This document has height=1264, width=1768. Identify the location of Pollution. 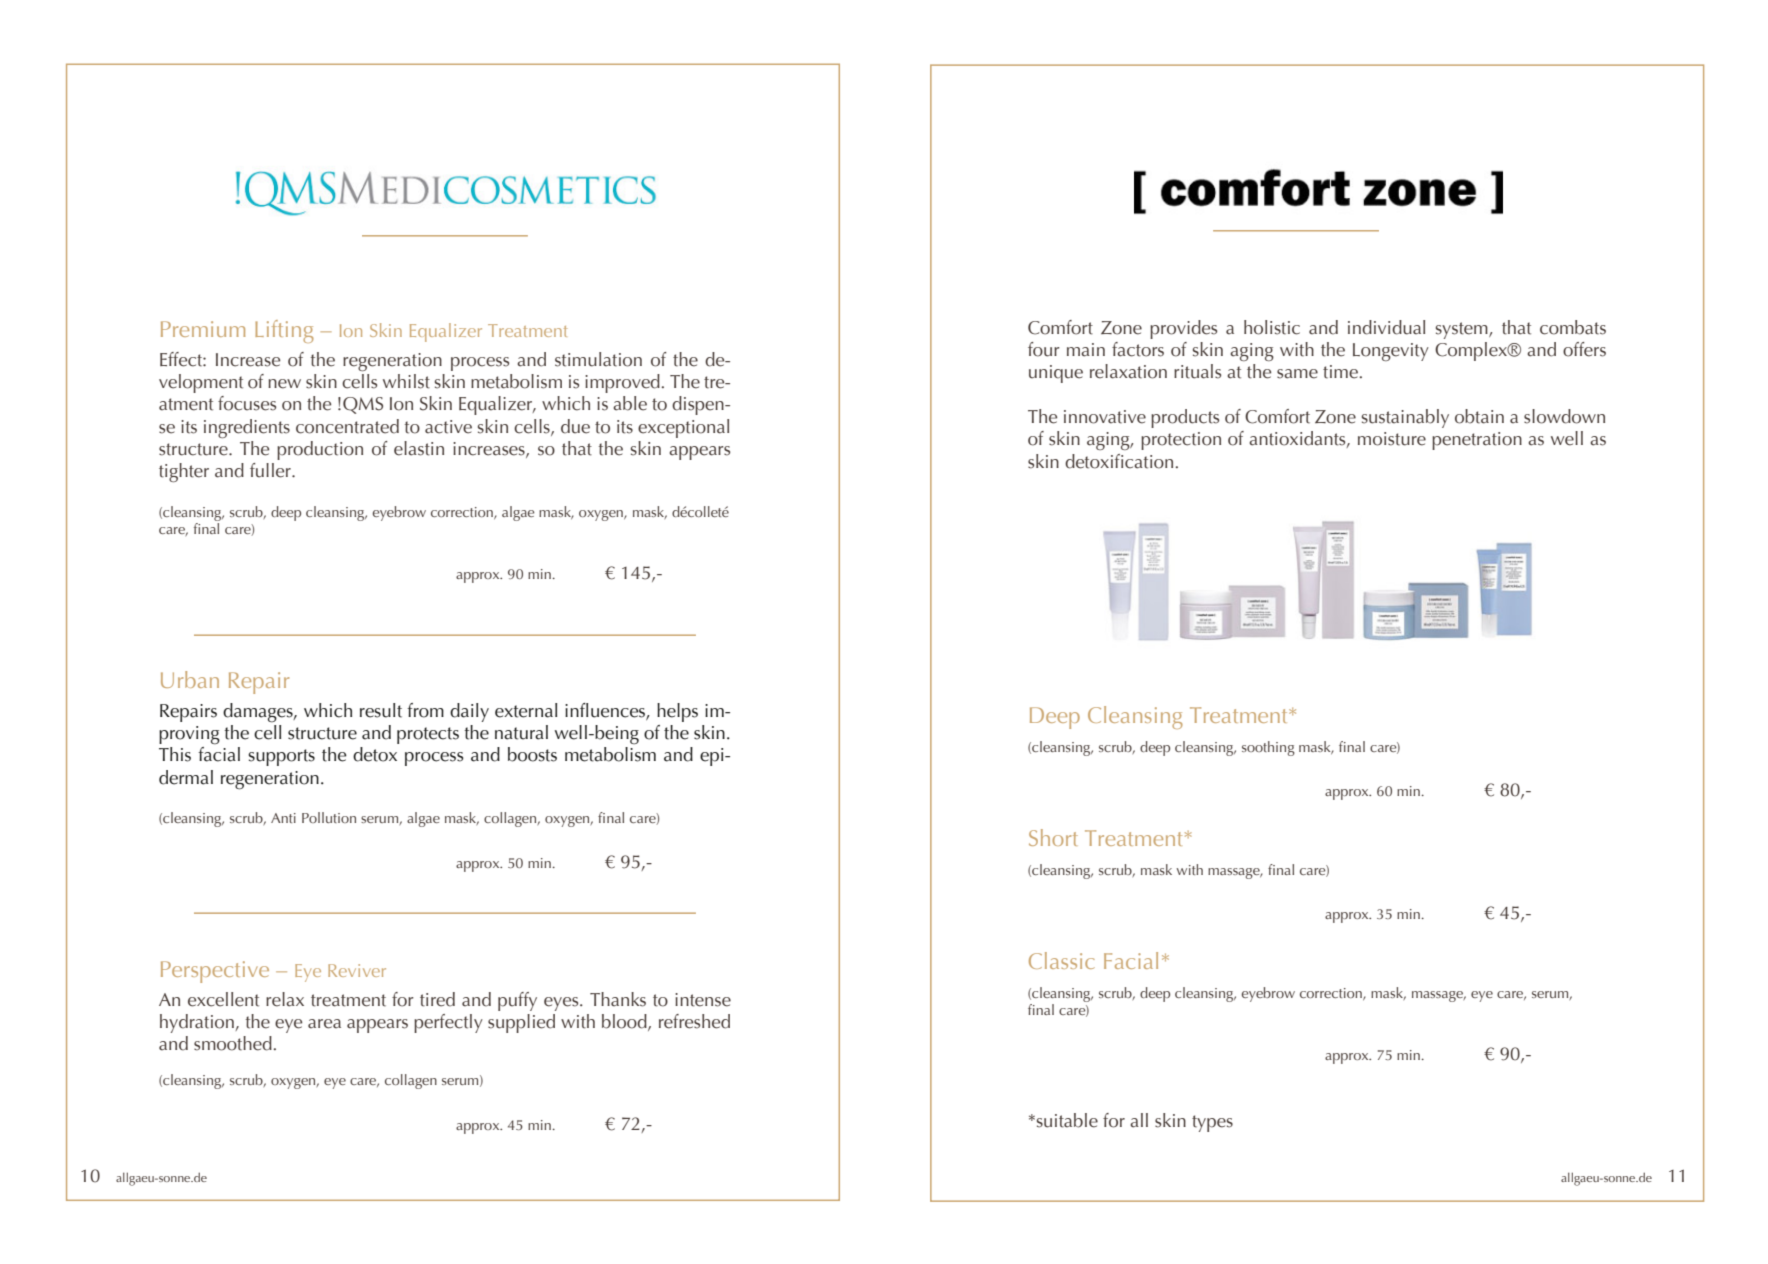
(329, 817).
